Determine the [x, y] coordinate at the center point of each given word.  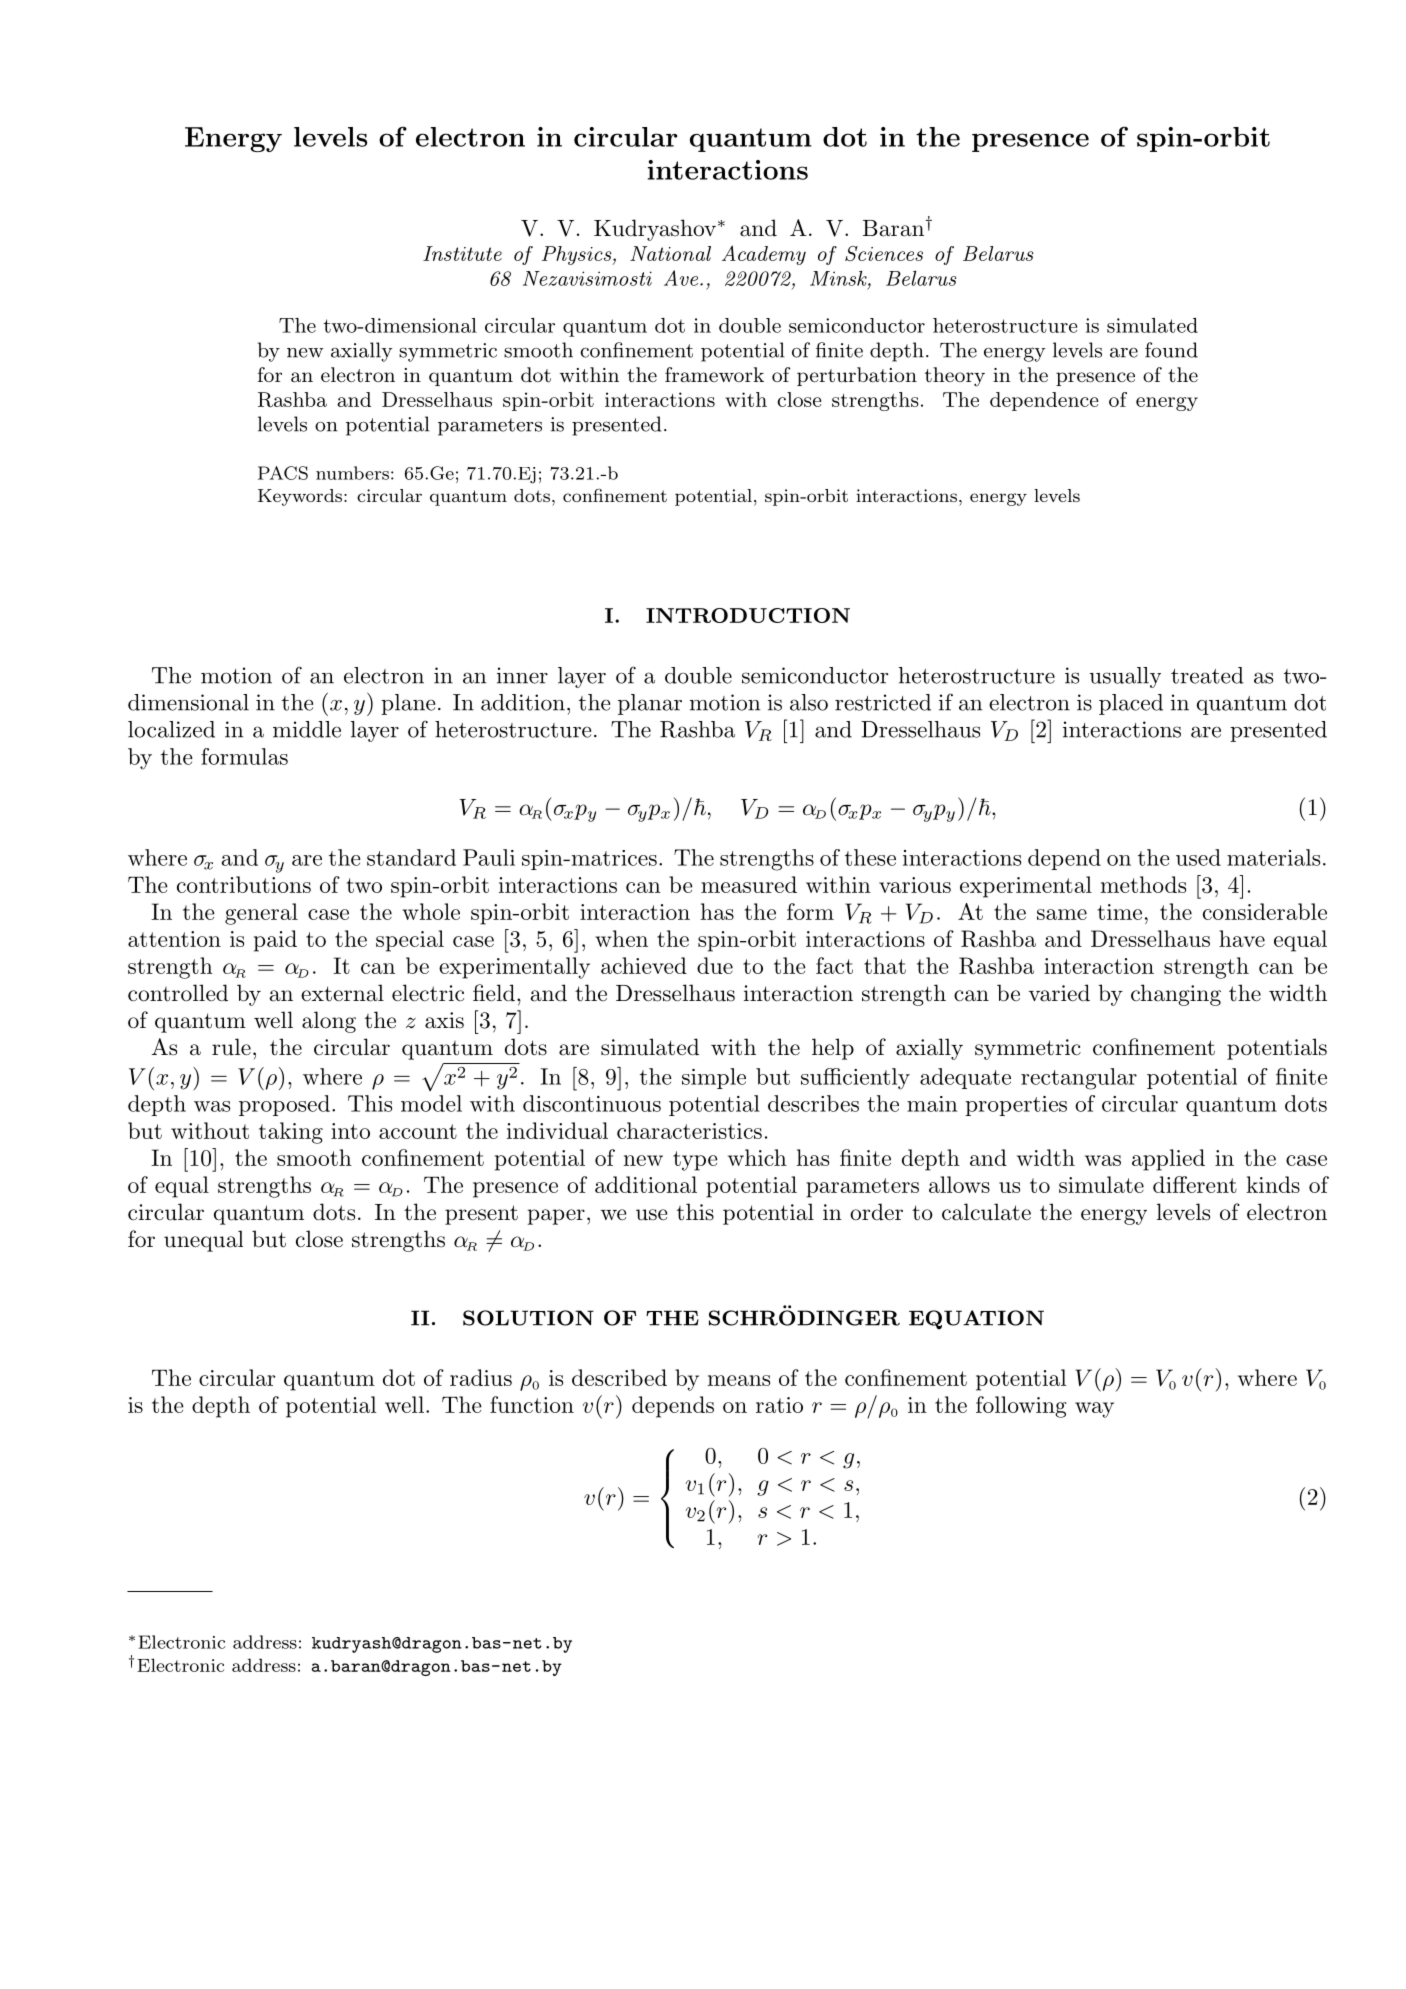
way [1094, 1410]
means [739, 1380]
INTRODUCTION [748, 615]
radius [481, 1377]
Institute [462, 253]
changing [1176, 995]
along [329, 1022]
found [1171, 350]
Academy [764, 255]
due [715, 965]
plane [408, 704]
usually [1125, 677]
